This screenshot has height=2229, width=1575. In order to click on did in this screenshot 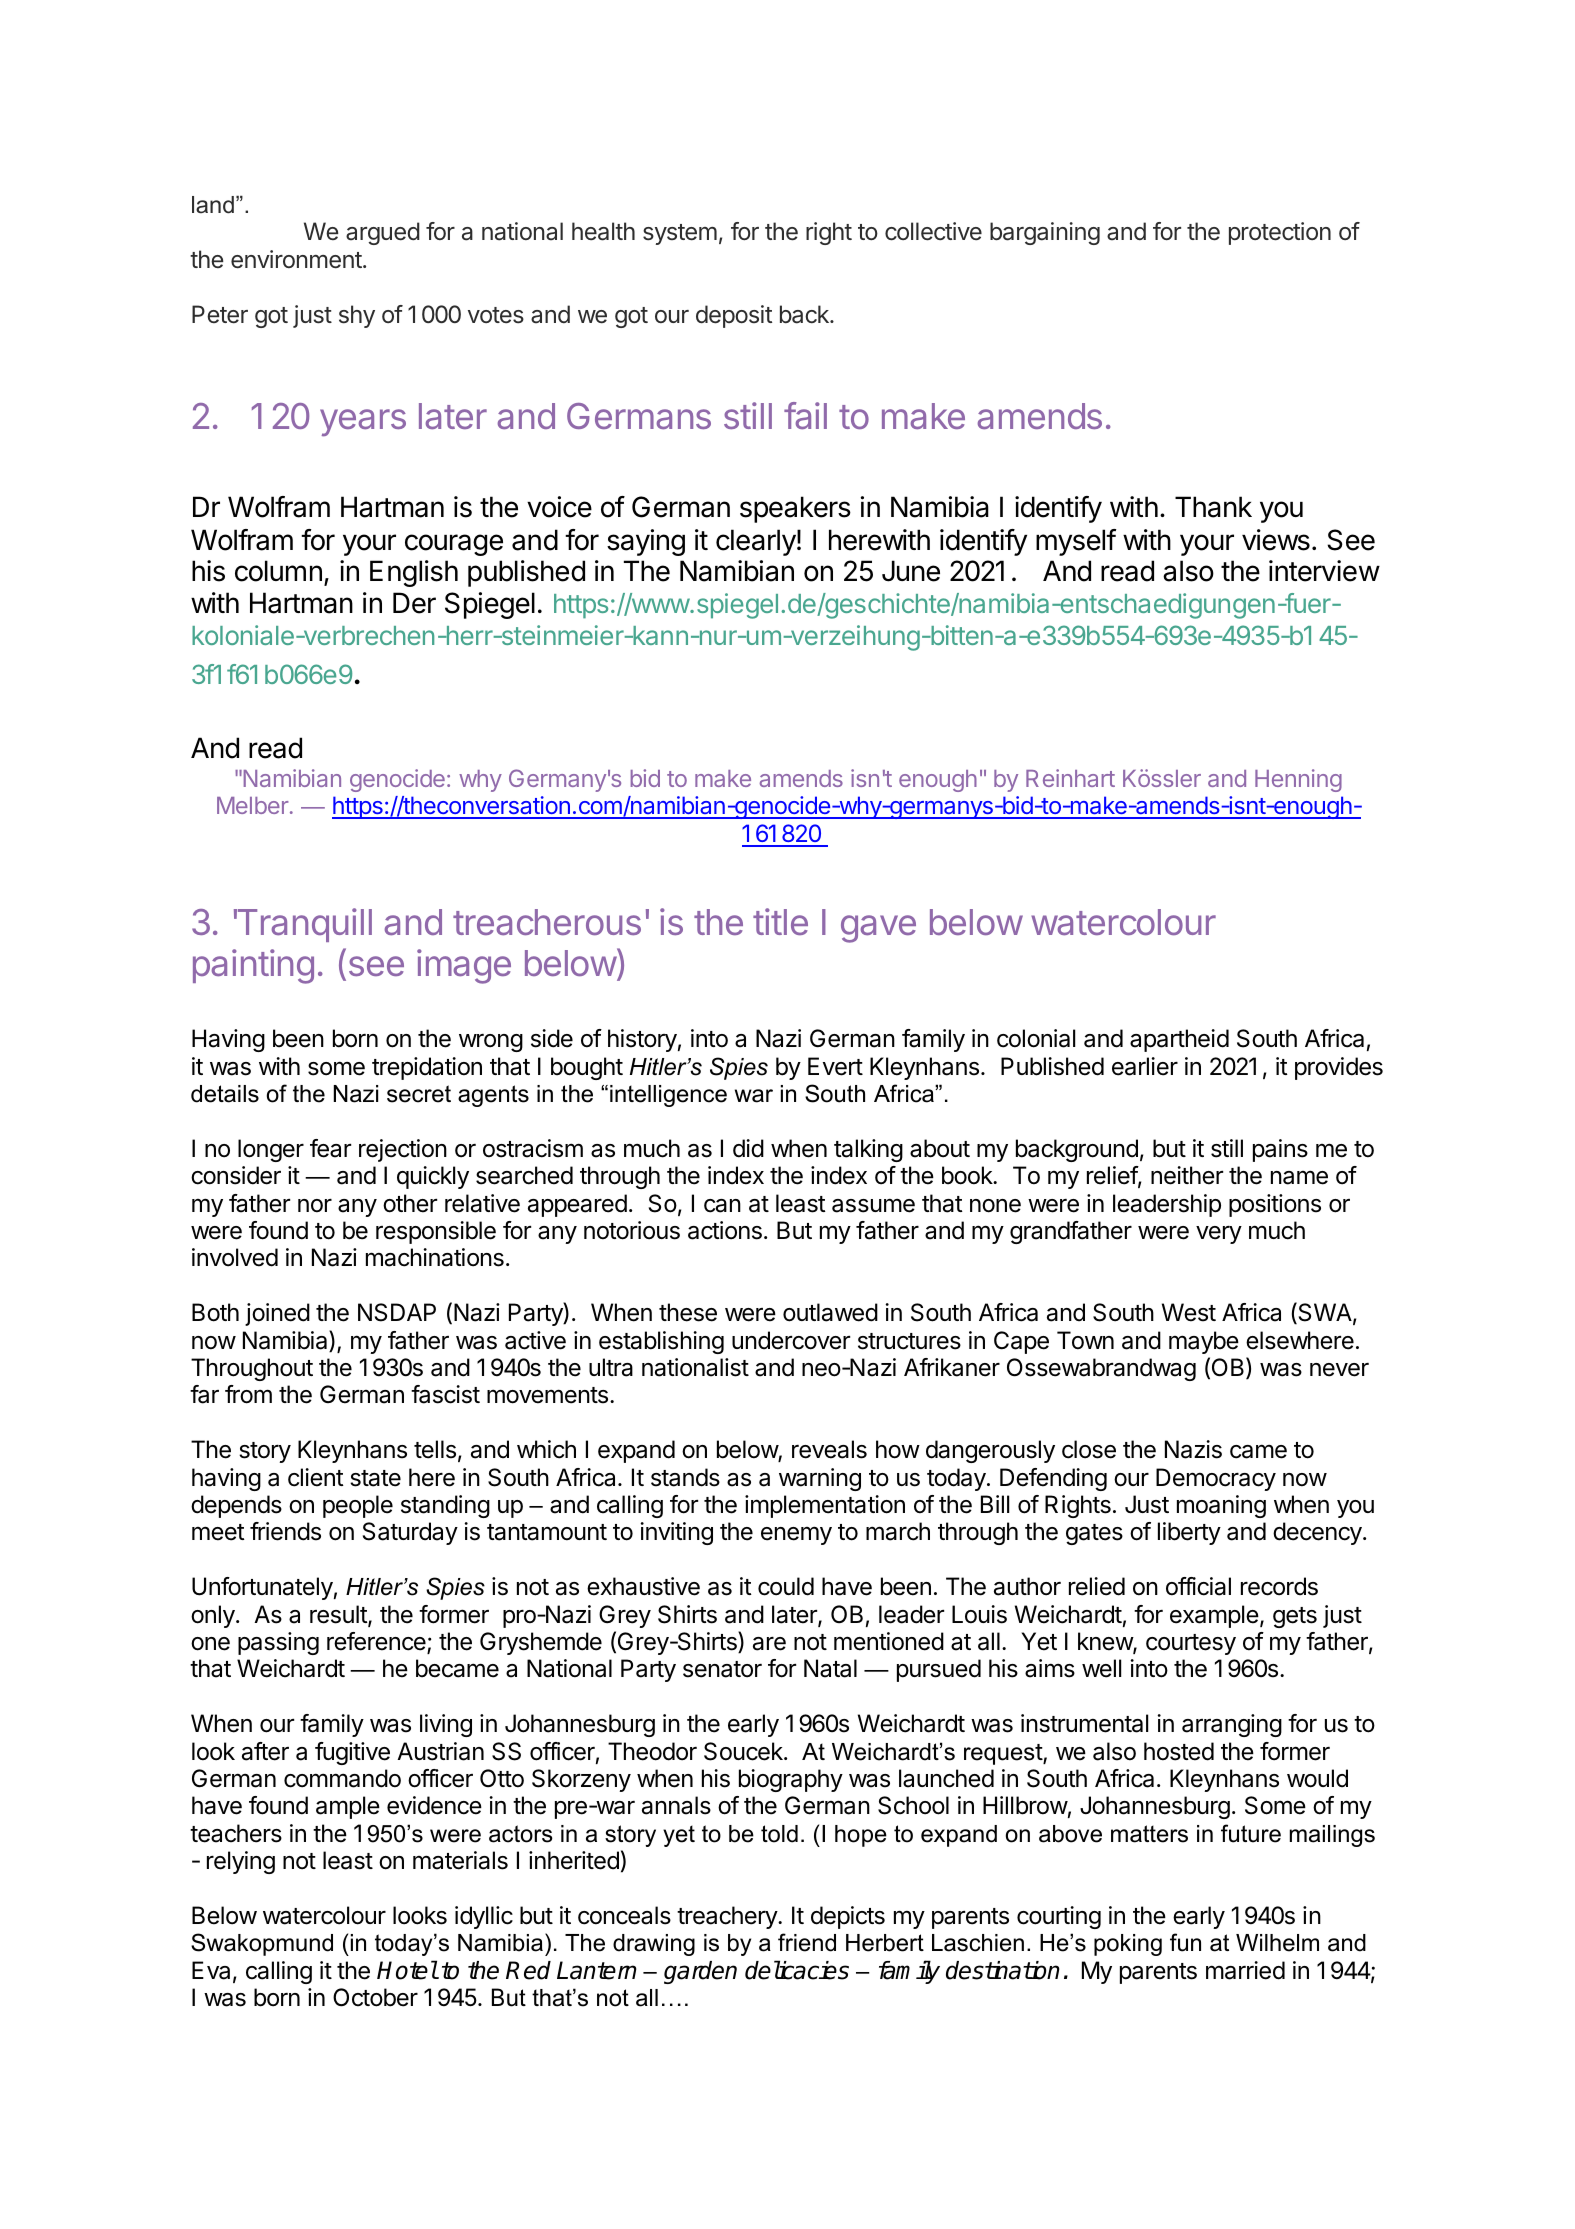, I will do `click(748, 1148)`.
